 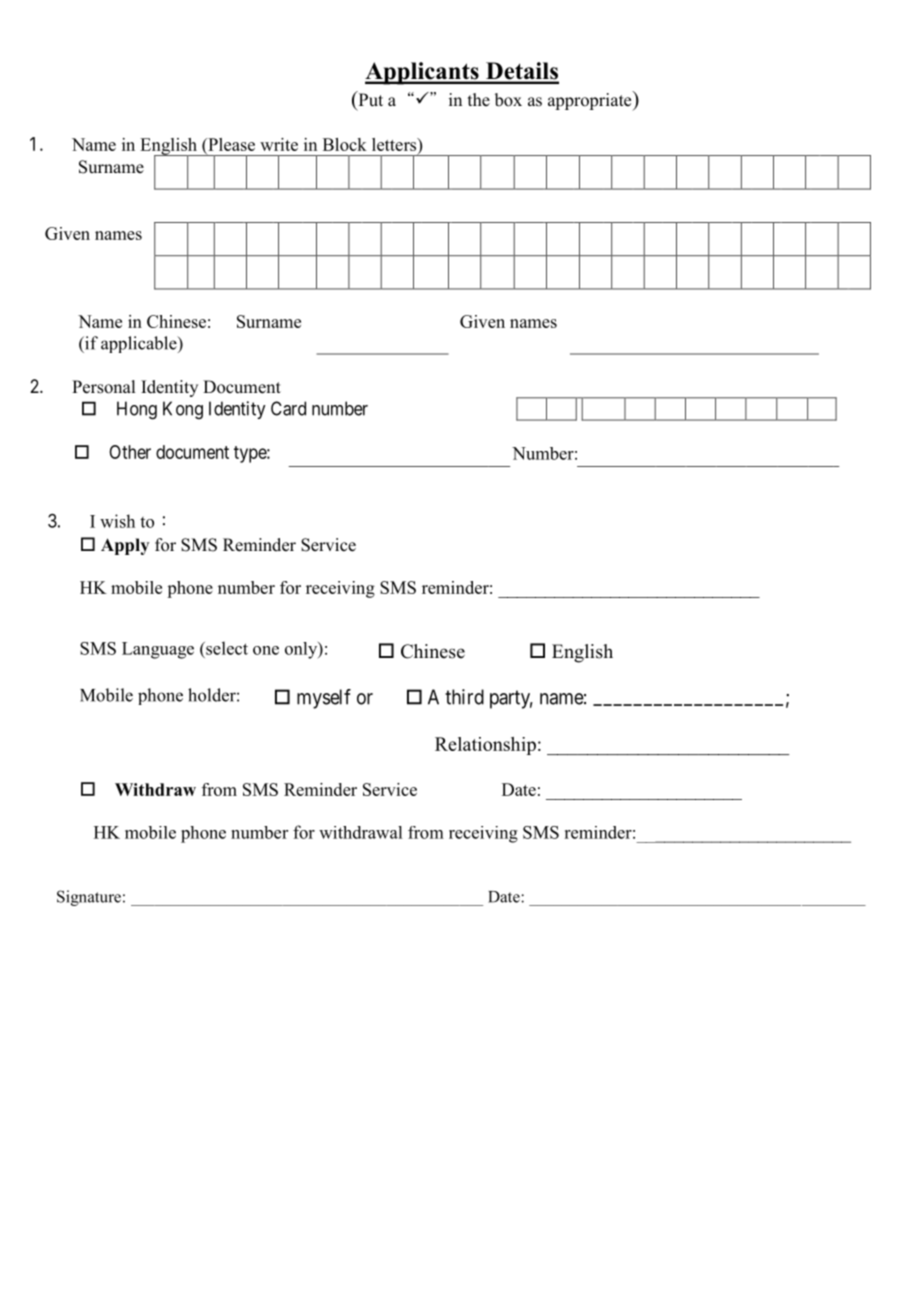 I want to click on box, so click(x=508, y=100).
